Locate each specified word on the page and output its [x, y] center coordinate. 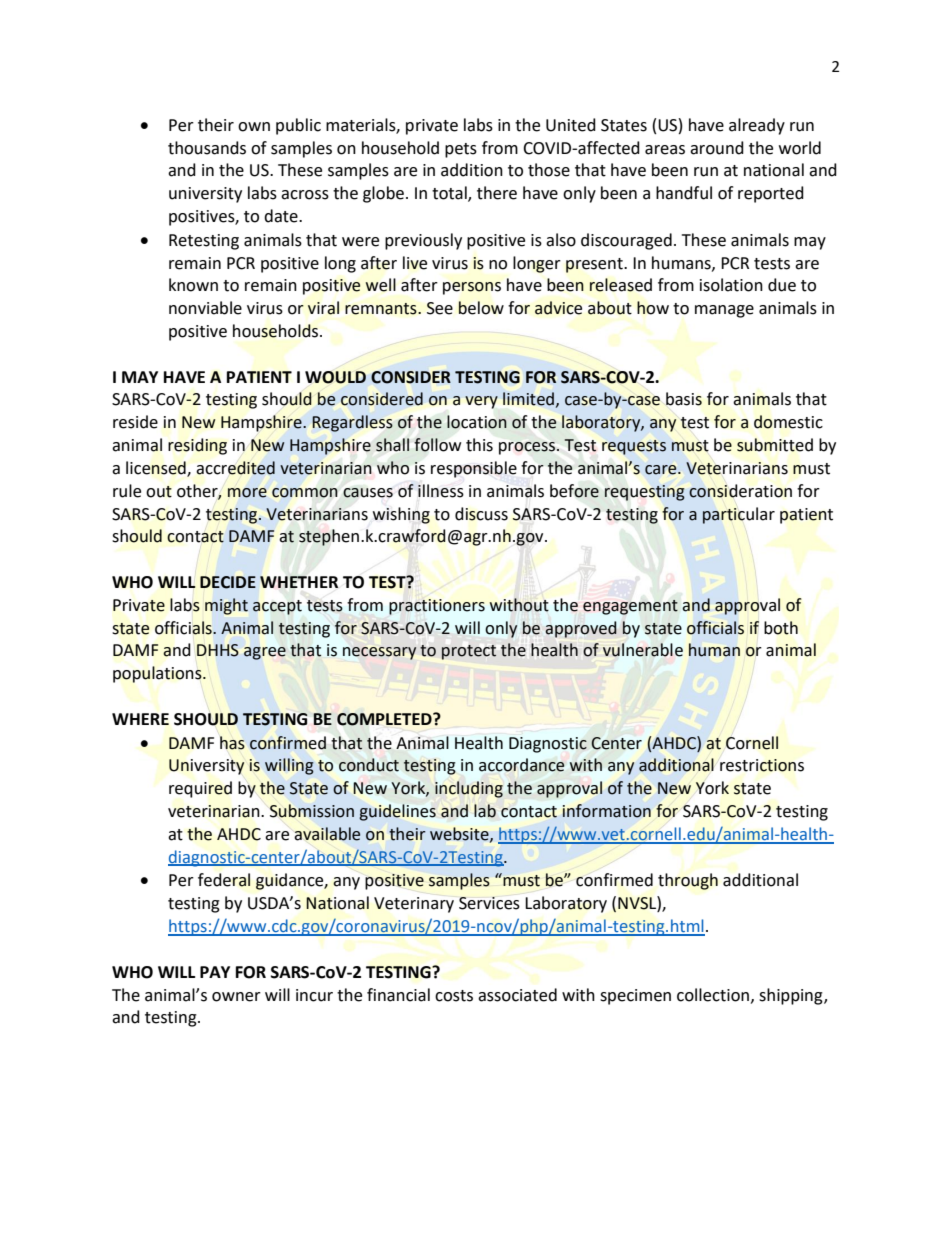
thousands [207, 148]
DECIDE [228, 582]
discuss [481, 514]
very [481, 402]
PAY [215, 972]
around [717, 148]
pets [461, 150]
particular [739, 515]
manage [724, 311]
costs [454, 996]
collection [713, 995]
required [200, 789]
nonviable [205, 308]
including [469, 789]
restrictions [762, 765]
